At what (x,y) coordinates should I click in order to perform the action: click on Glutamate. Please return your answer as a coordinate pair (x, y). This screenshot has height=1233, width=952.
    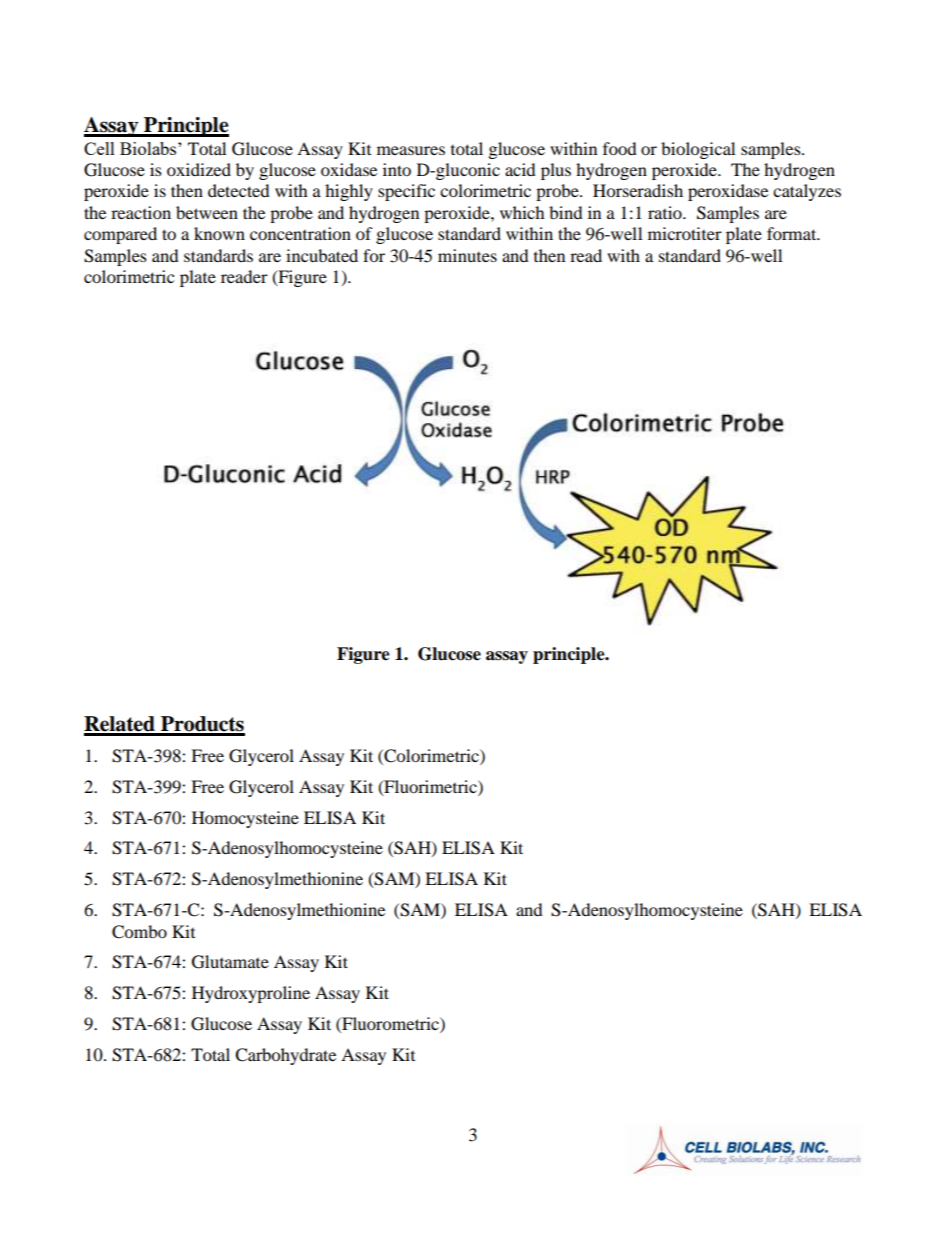
    Looking at the image, I should click on (230, 962).
